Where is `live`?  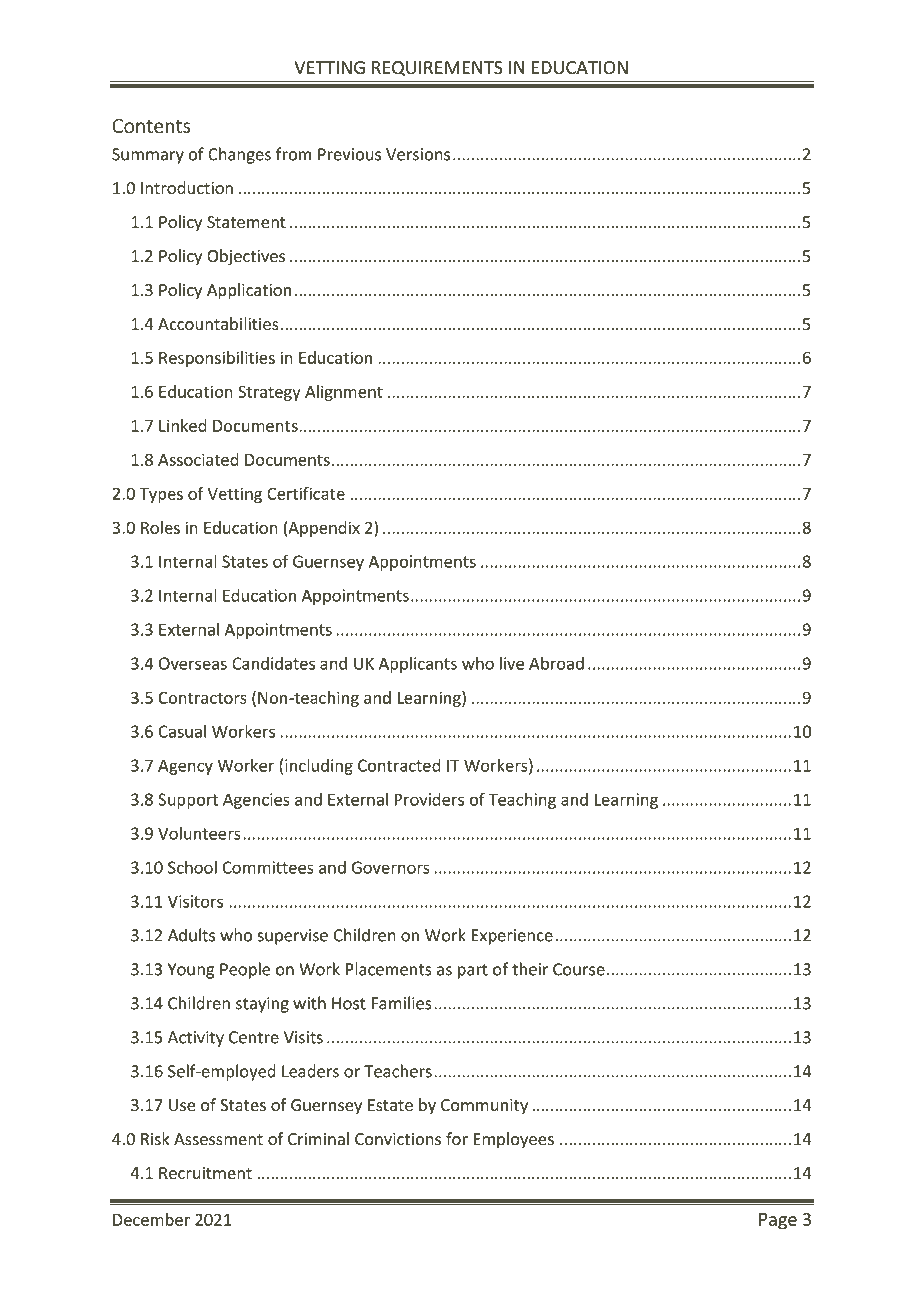 live is located at coordinates (512, 663).
